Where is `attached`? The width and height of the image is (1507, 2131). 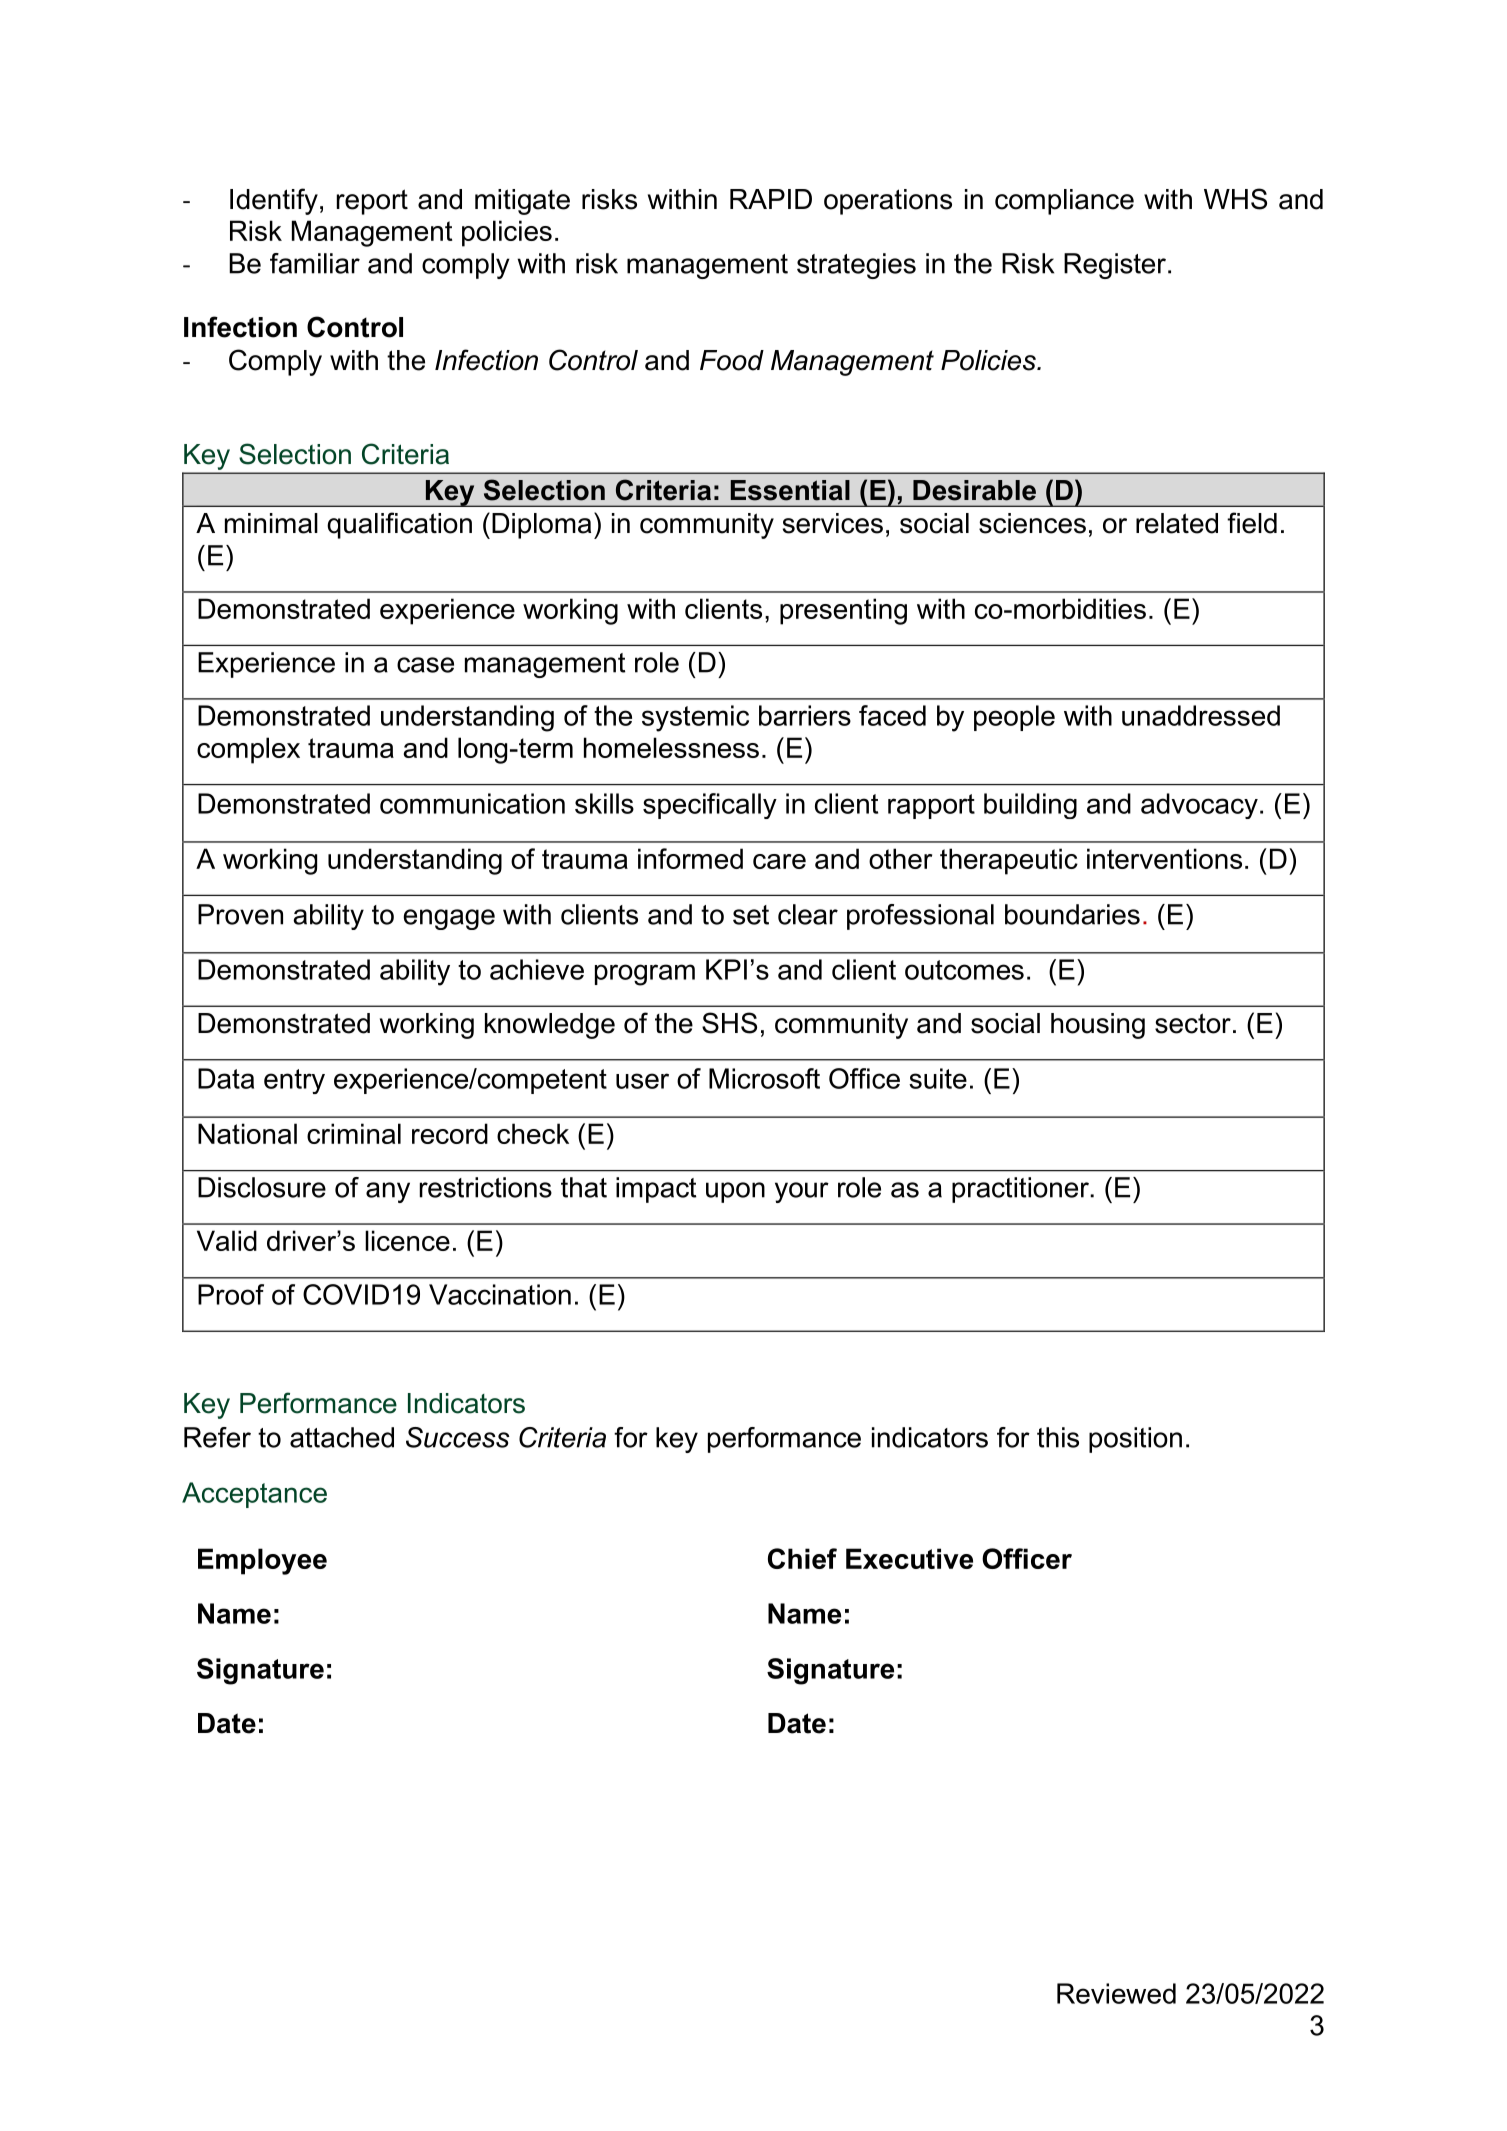 attached is located at coordinates (342, 1437).
